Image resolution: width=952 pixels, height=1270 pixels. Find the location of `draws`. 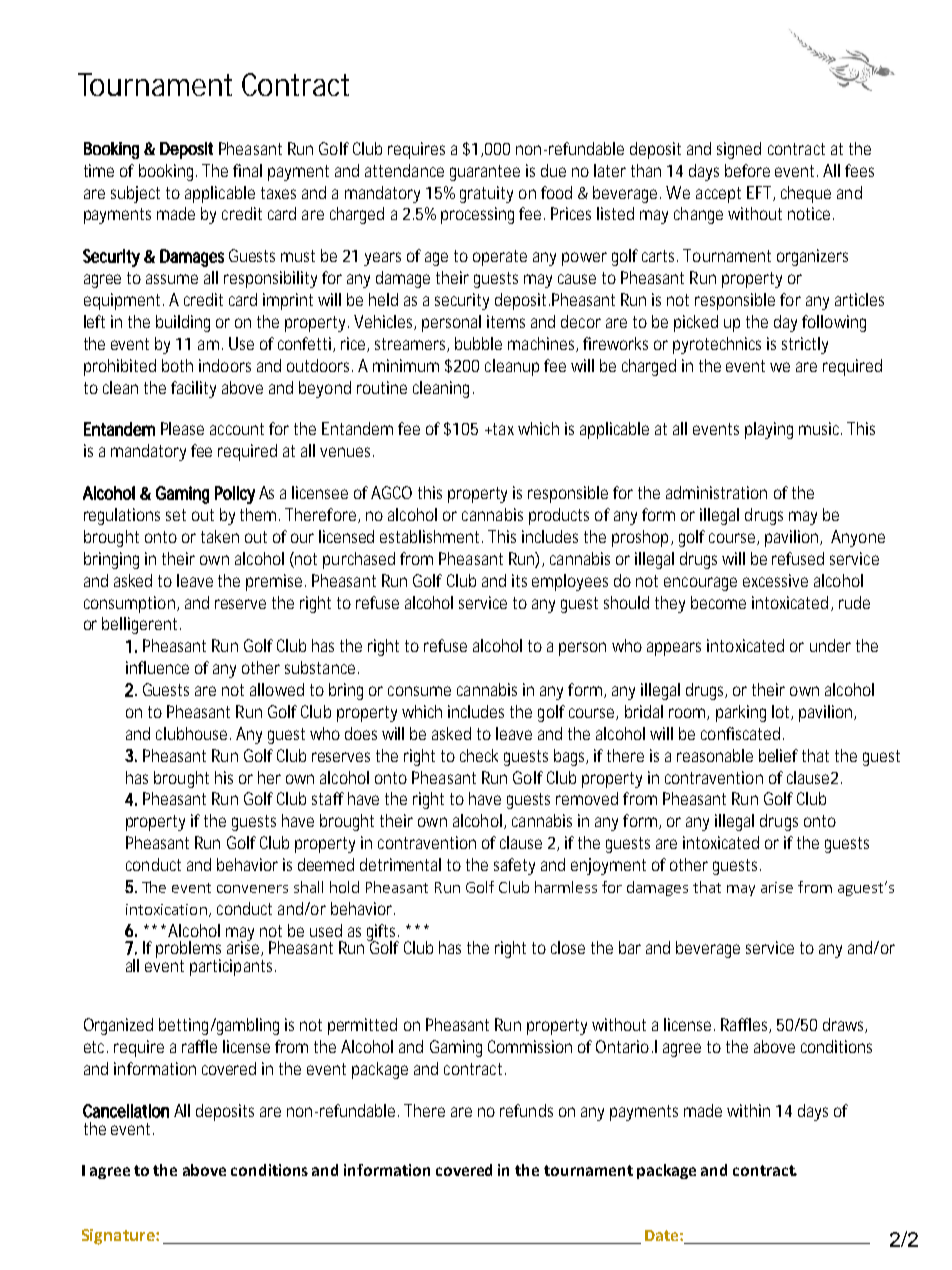

draws is located at coordinates (845, 1025).
